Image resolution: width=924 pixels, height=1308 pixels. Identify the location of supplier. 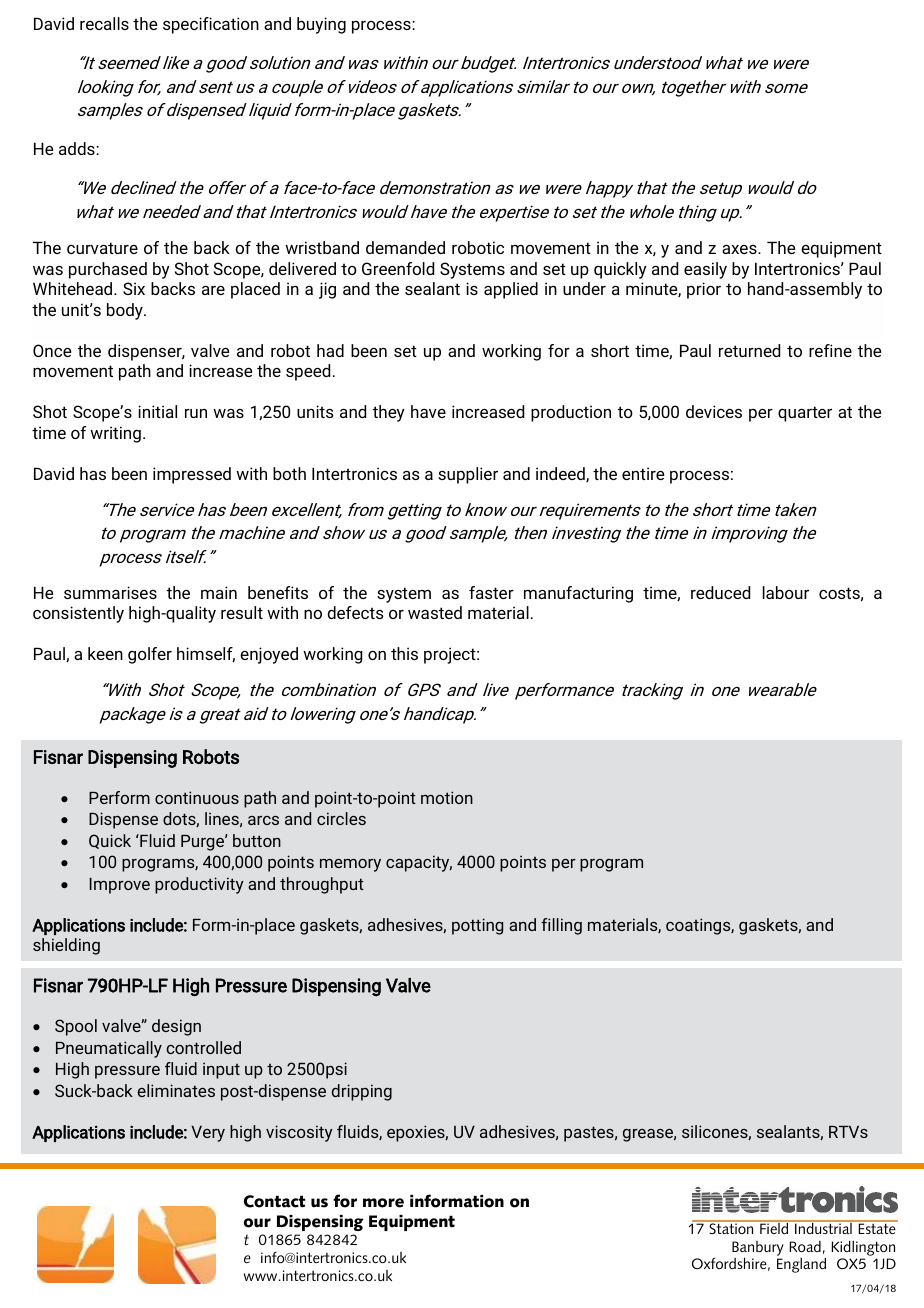
(468, 475).
